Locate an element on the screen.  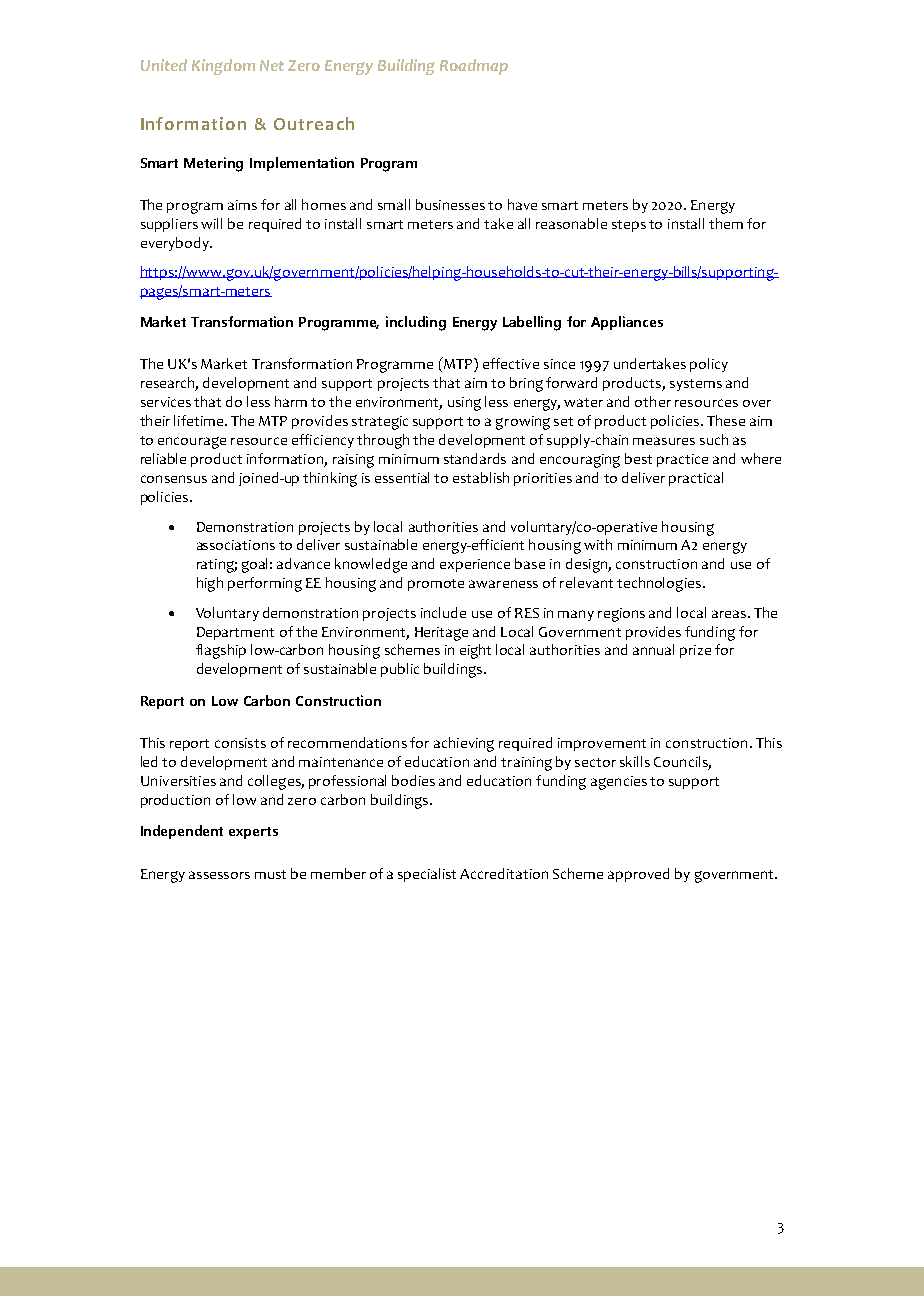
including is located at coordinates (416, 323).
